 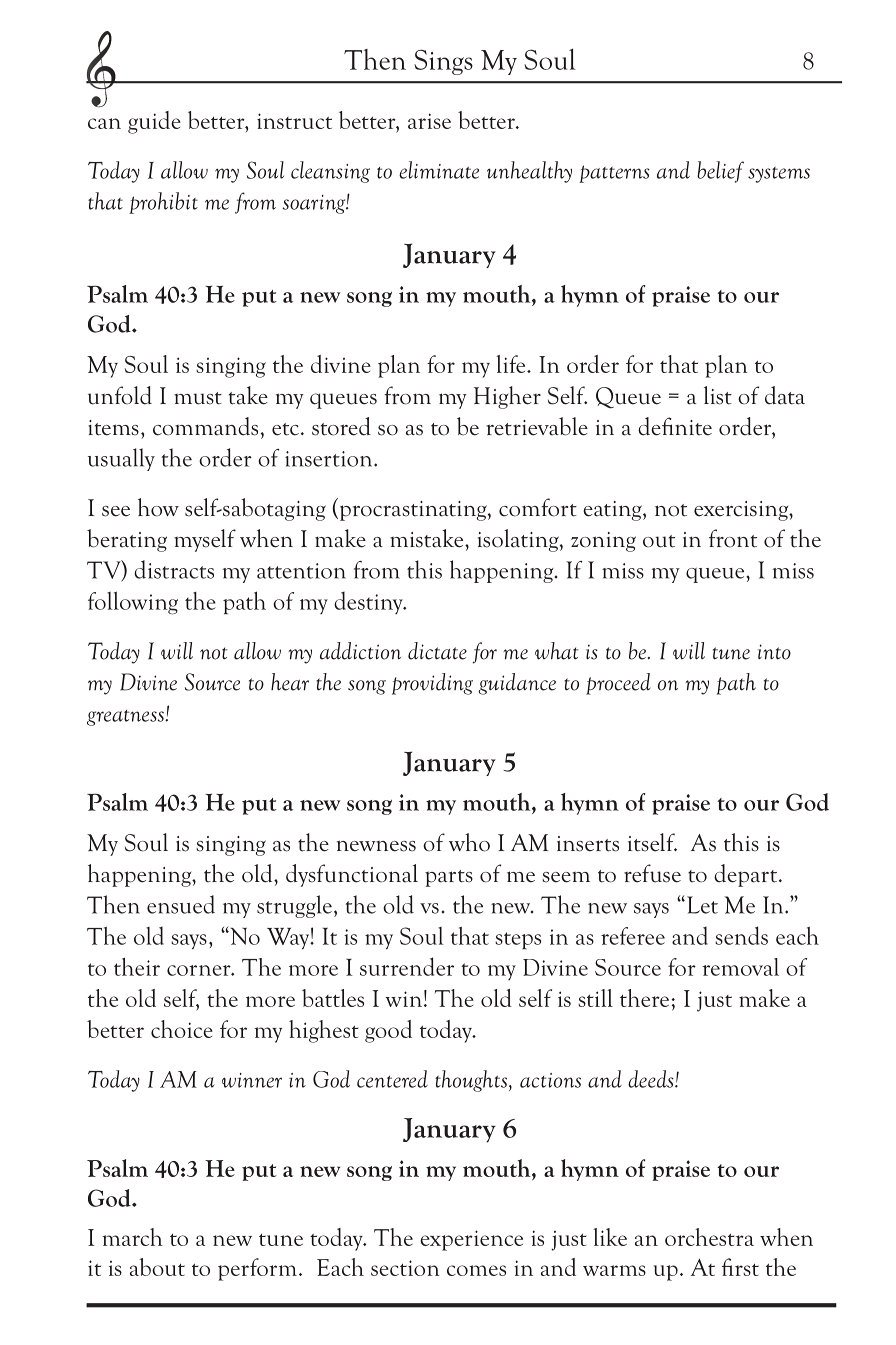 I want to click on nite, so click(x=693, y=428).
